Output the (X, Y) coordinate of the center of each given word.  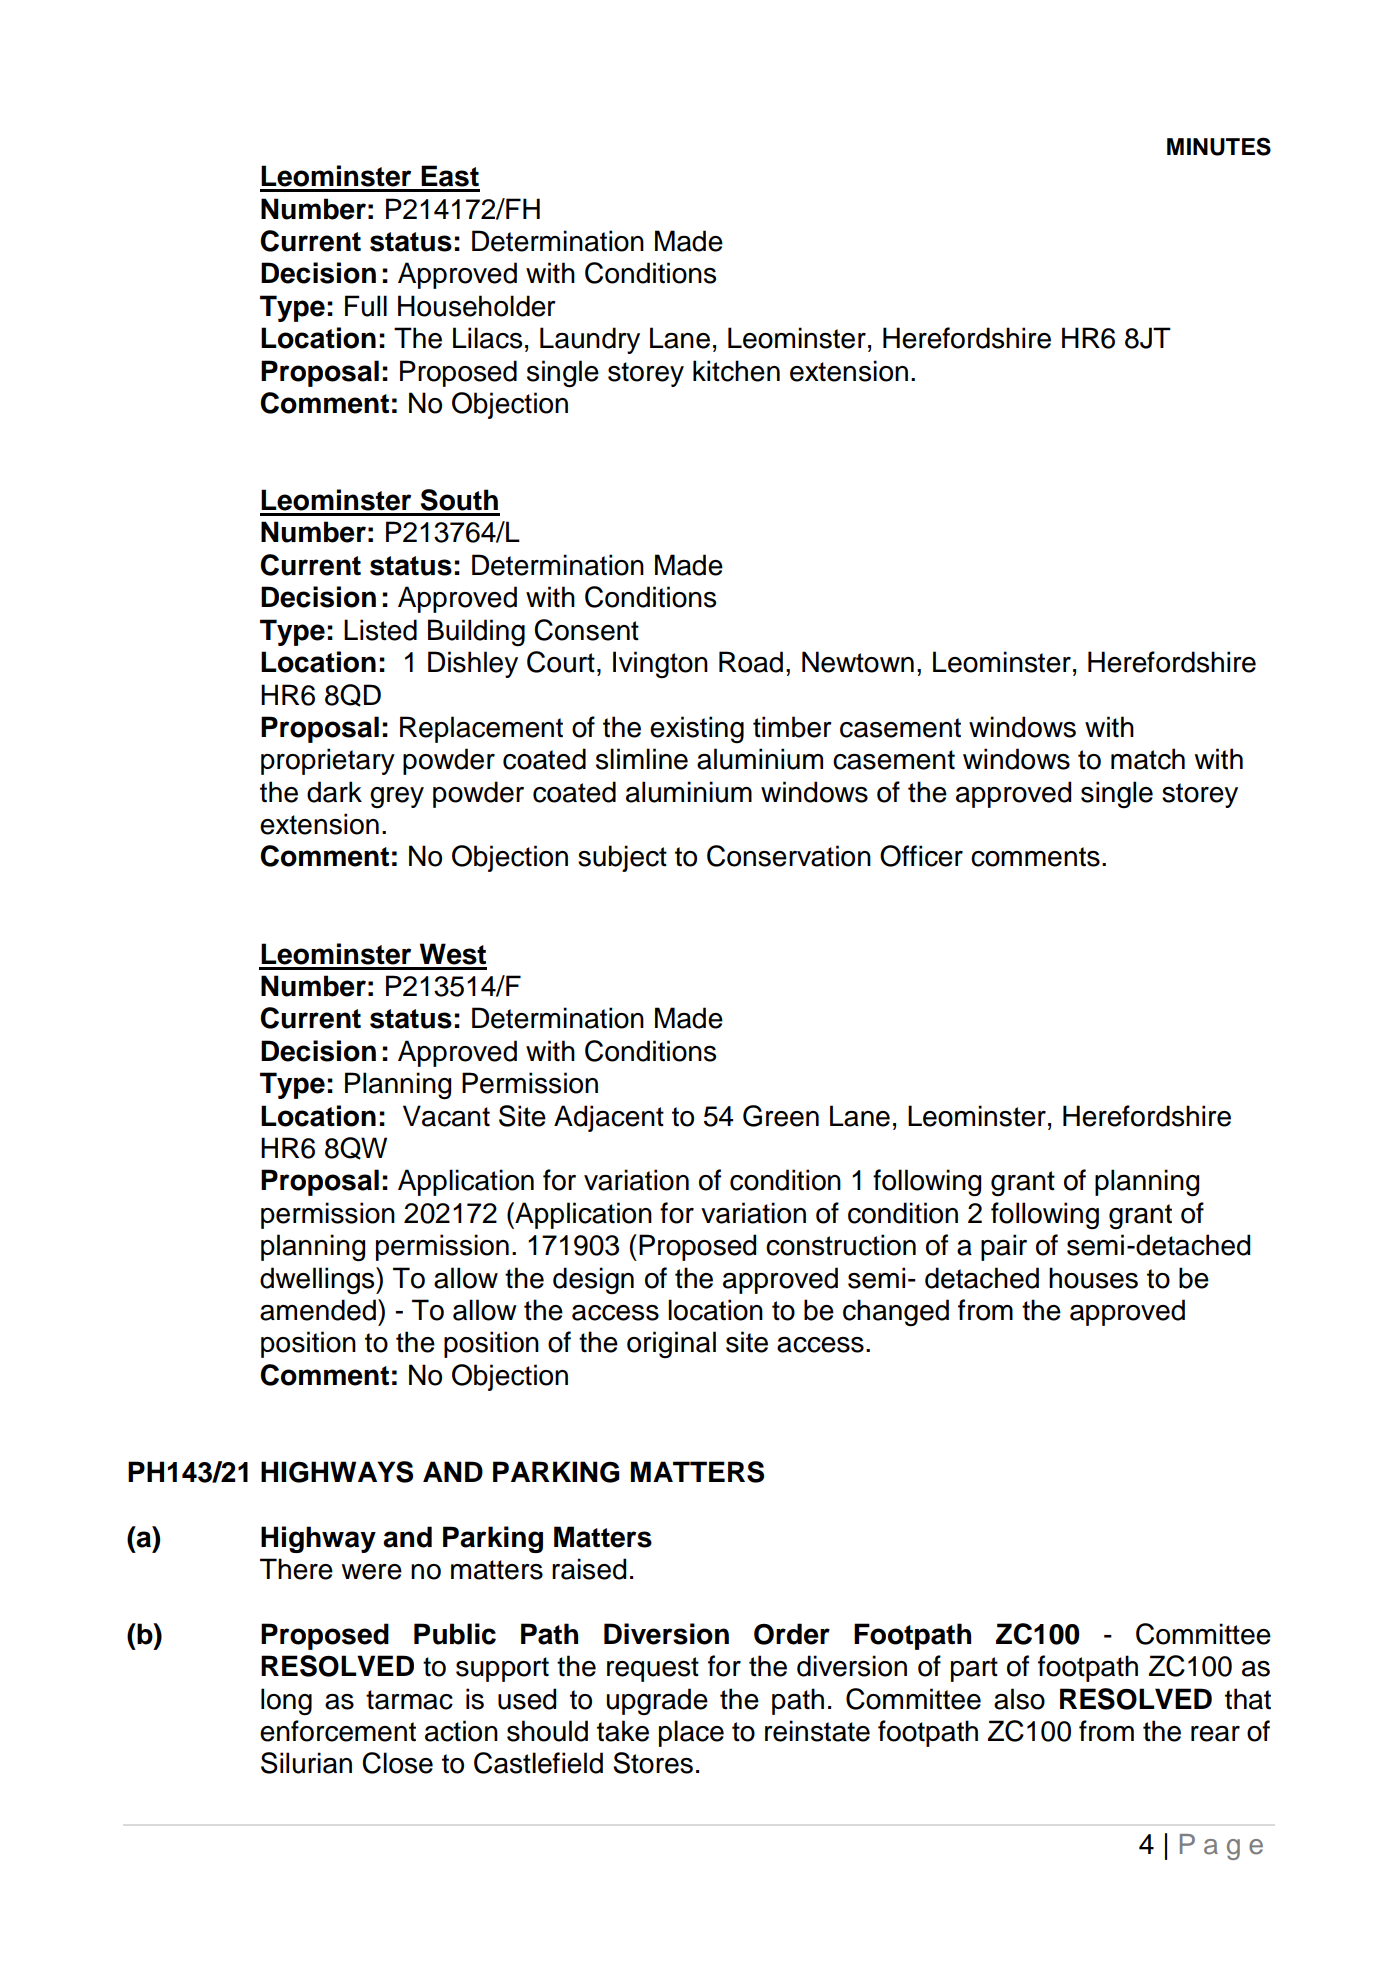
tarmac (409, 1700)
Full (366, 306)
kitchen (736, 371)
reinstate (817, 1731)
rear (1215, 1734)
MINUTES (1219, 146)
